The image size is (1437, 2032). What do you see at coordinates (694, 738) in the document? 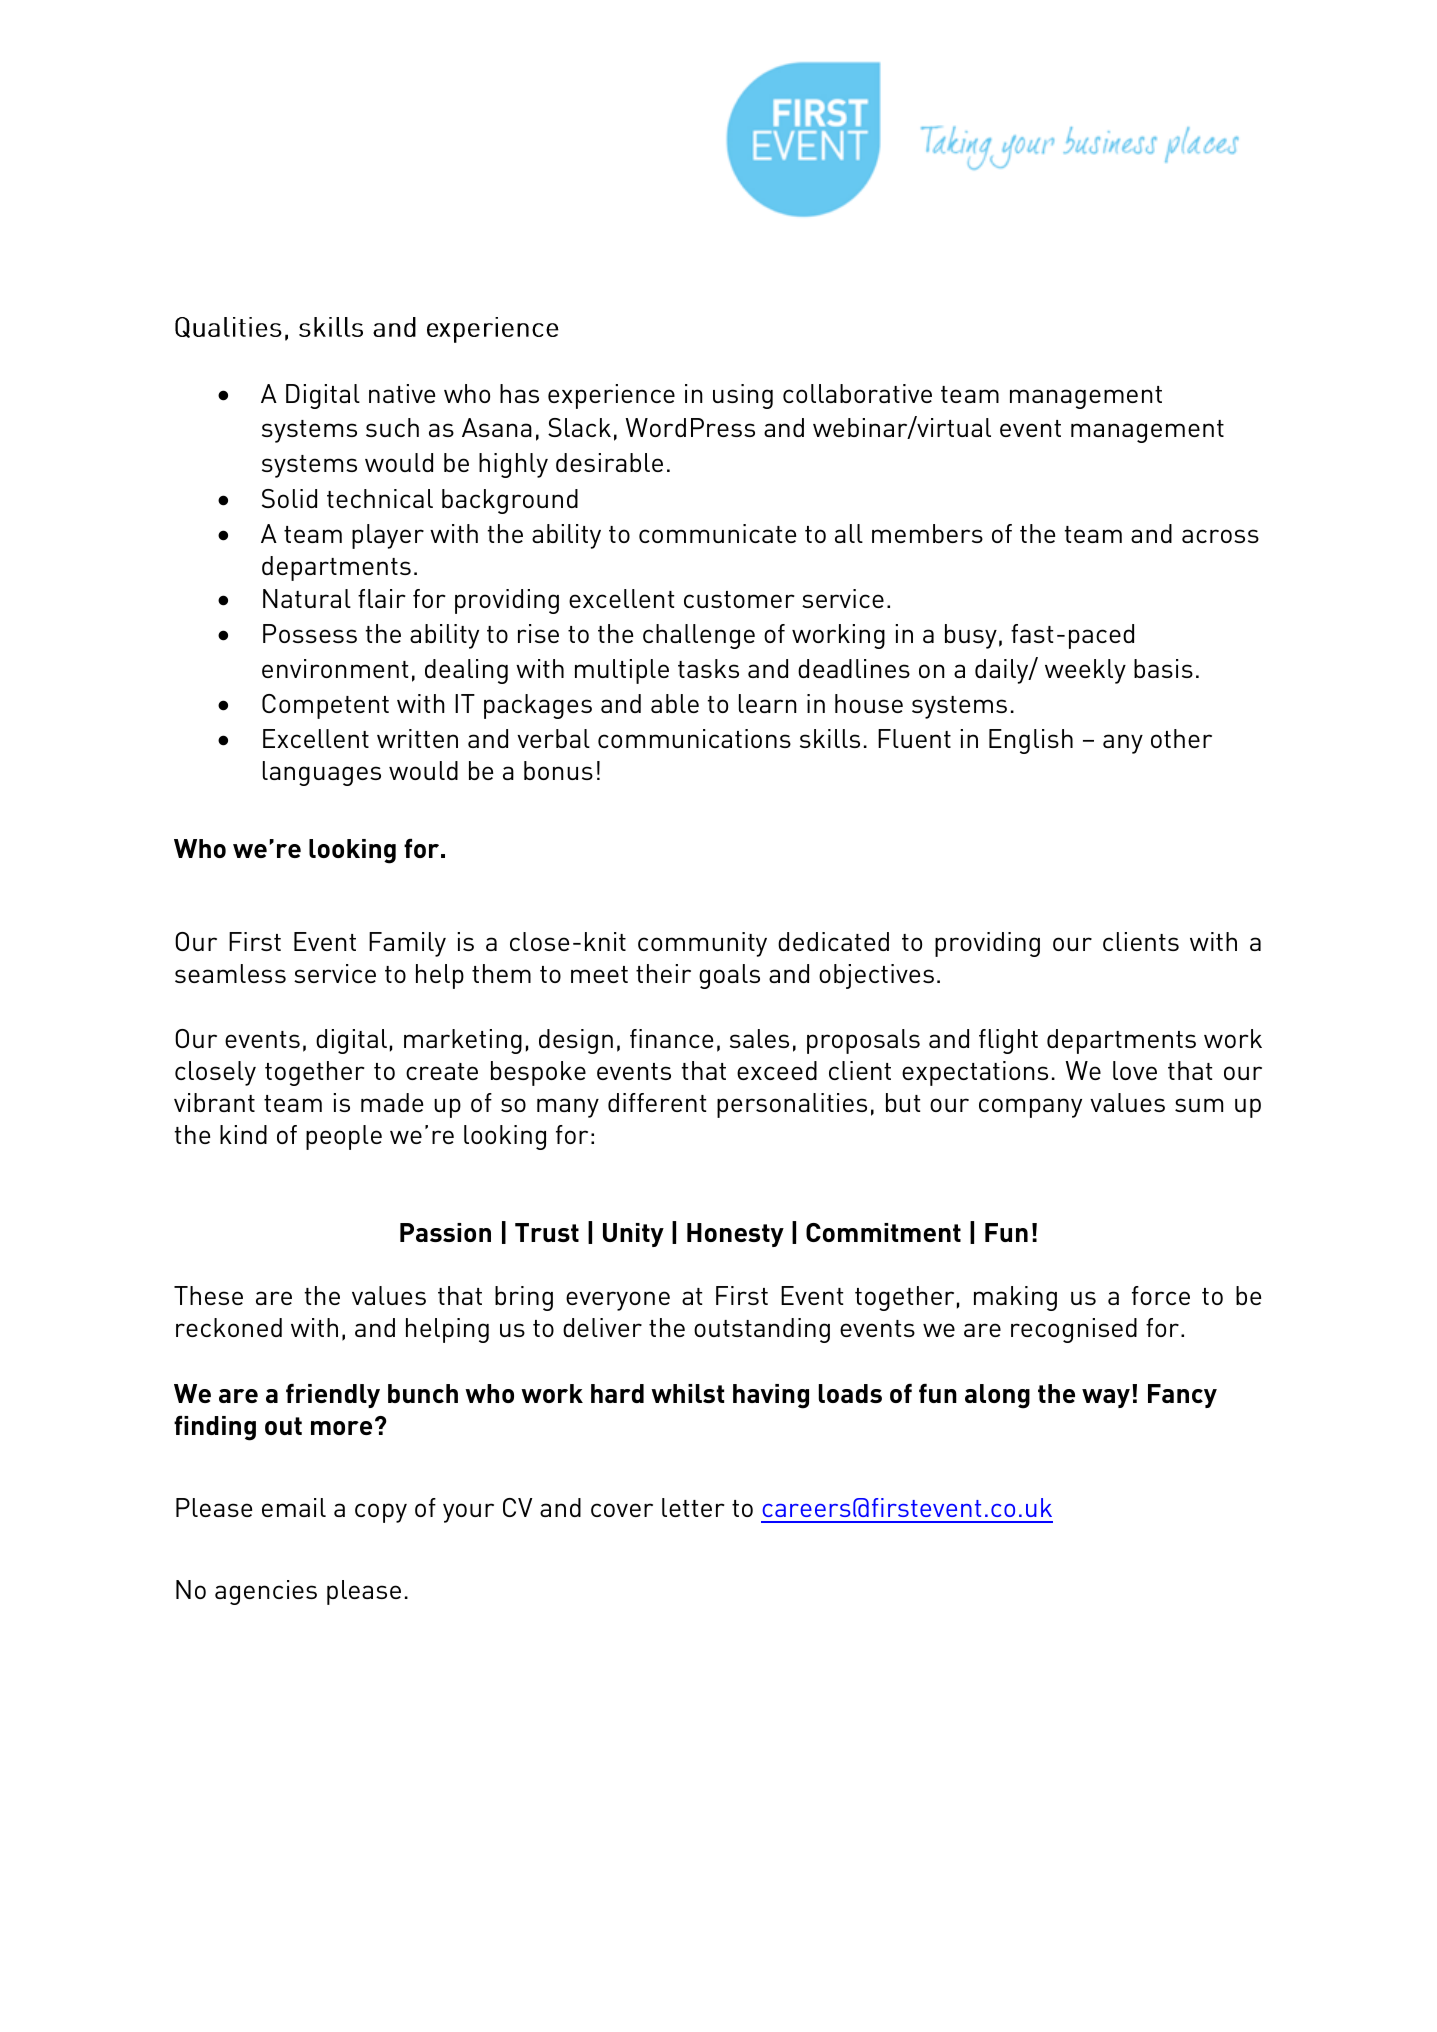
I see `communications` at bounding box center [694, 738].
